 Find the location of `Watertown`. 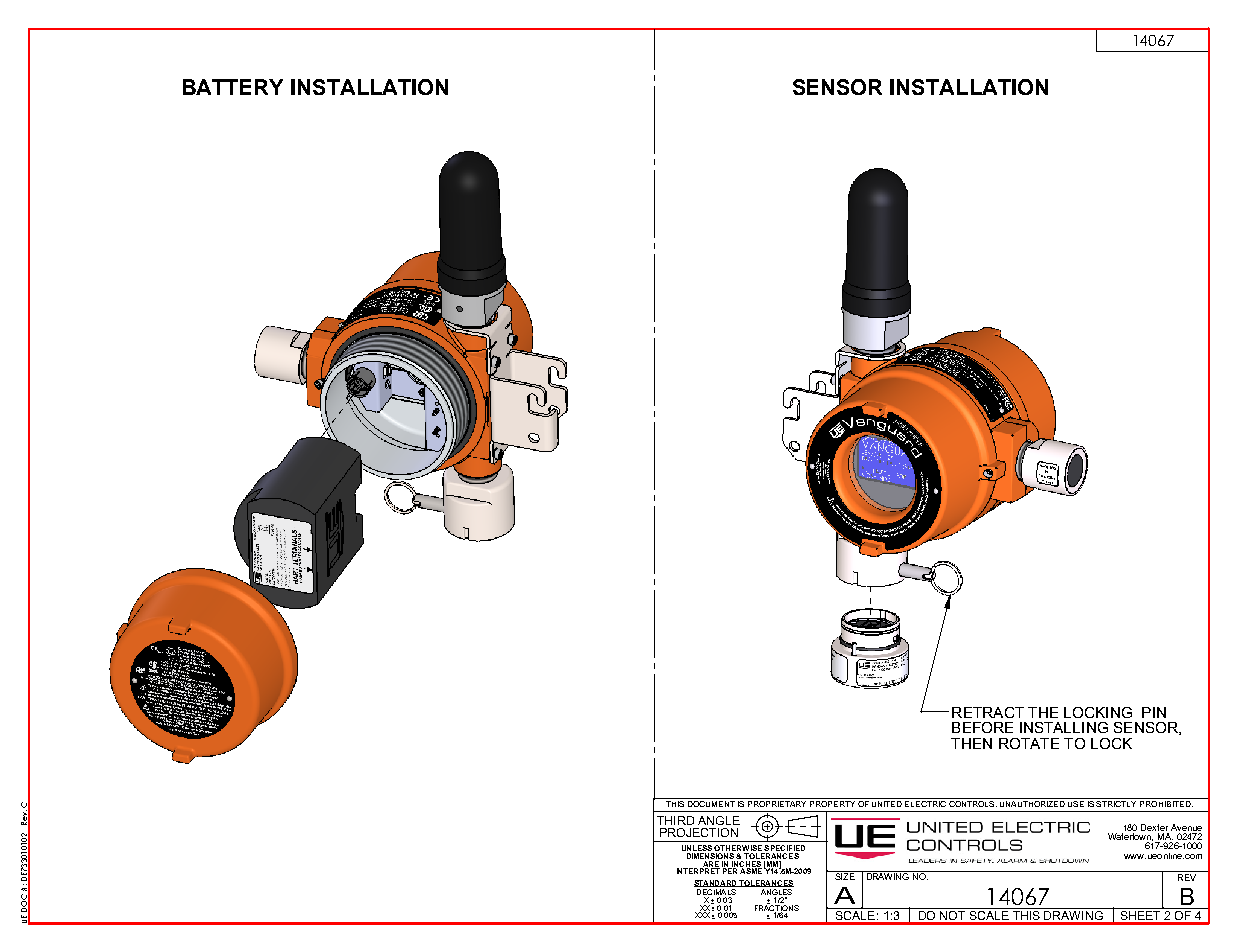

Watertown is located at coordinates (1130, 838).
